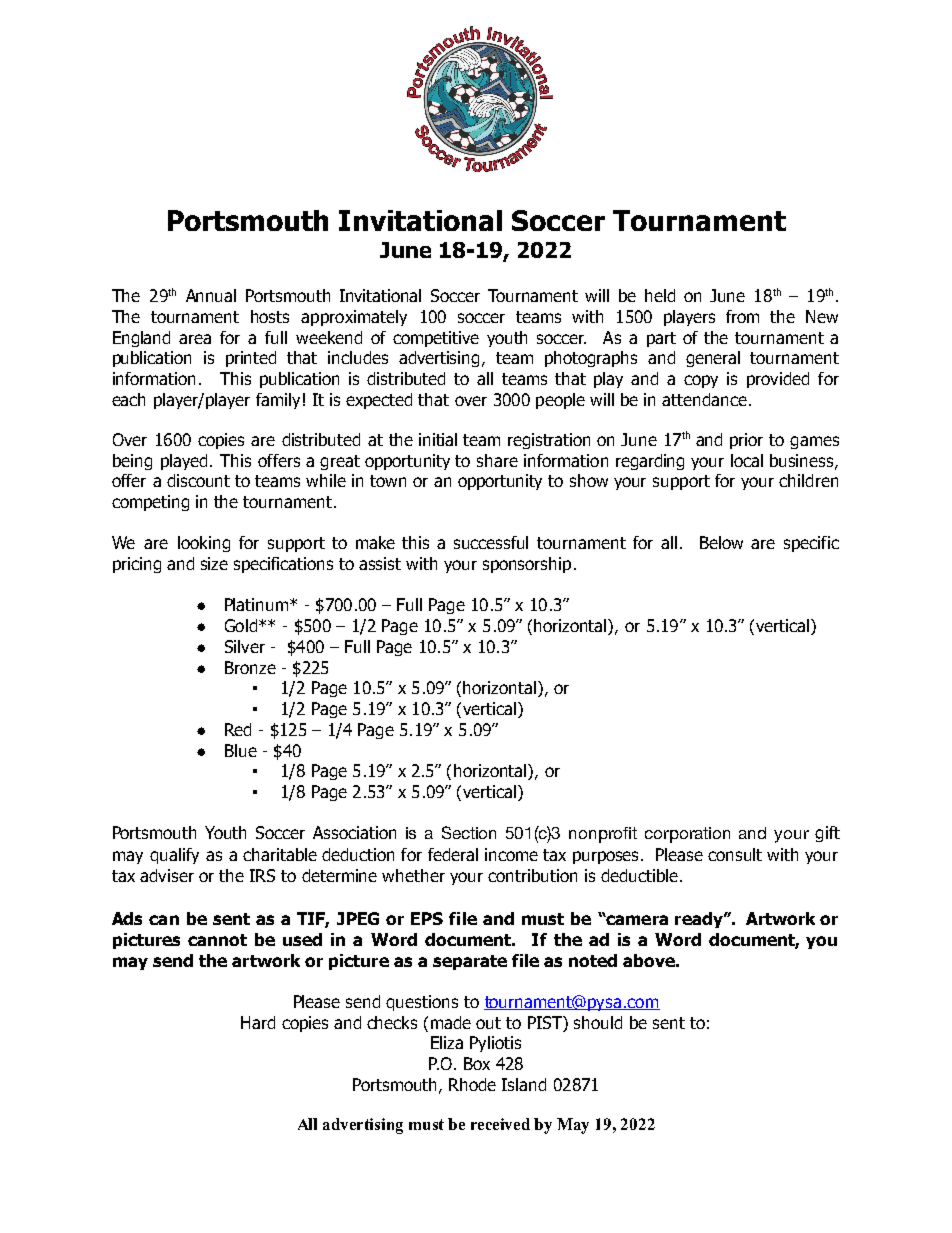 The height and width of the image is (1233, 952). I want to click on Red, so click(238, 729).
